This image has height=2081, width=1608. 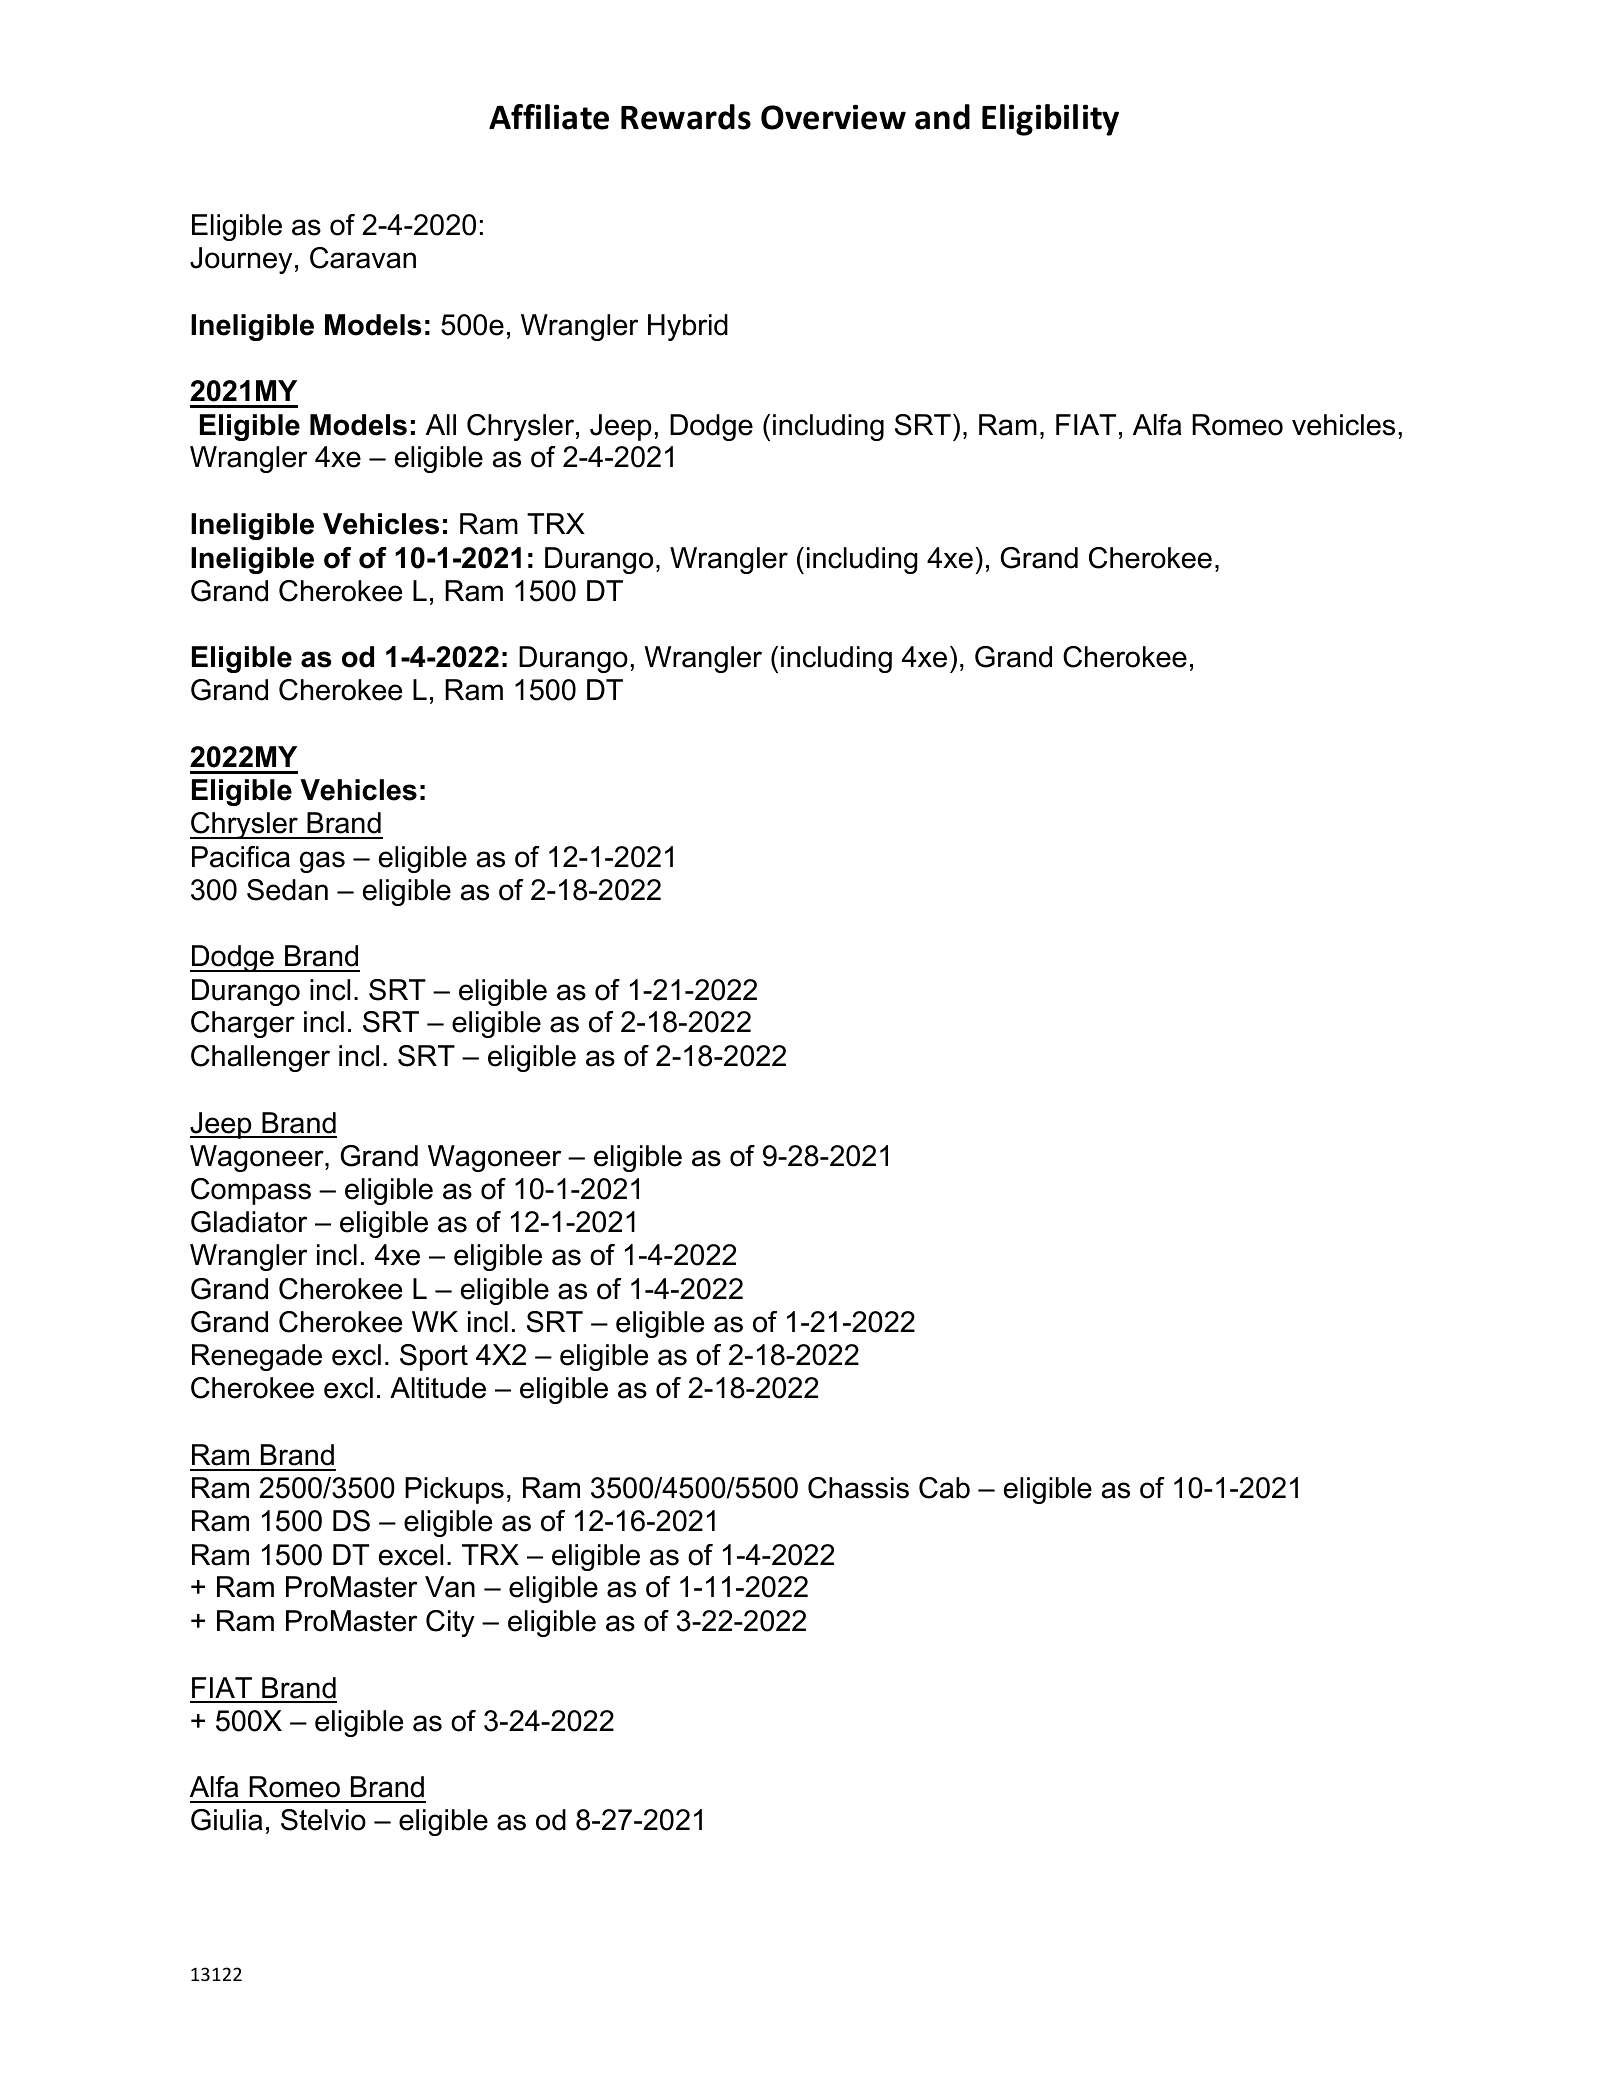 What do you see at coordinates (226, 1820) in the image?
I see `Giulia` at bounding box center [226, 1820].
